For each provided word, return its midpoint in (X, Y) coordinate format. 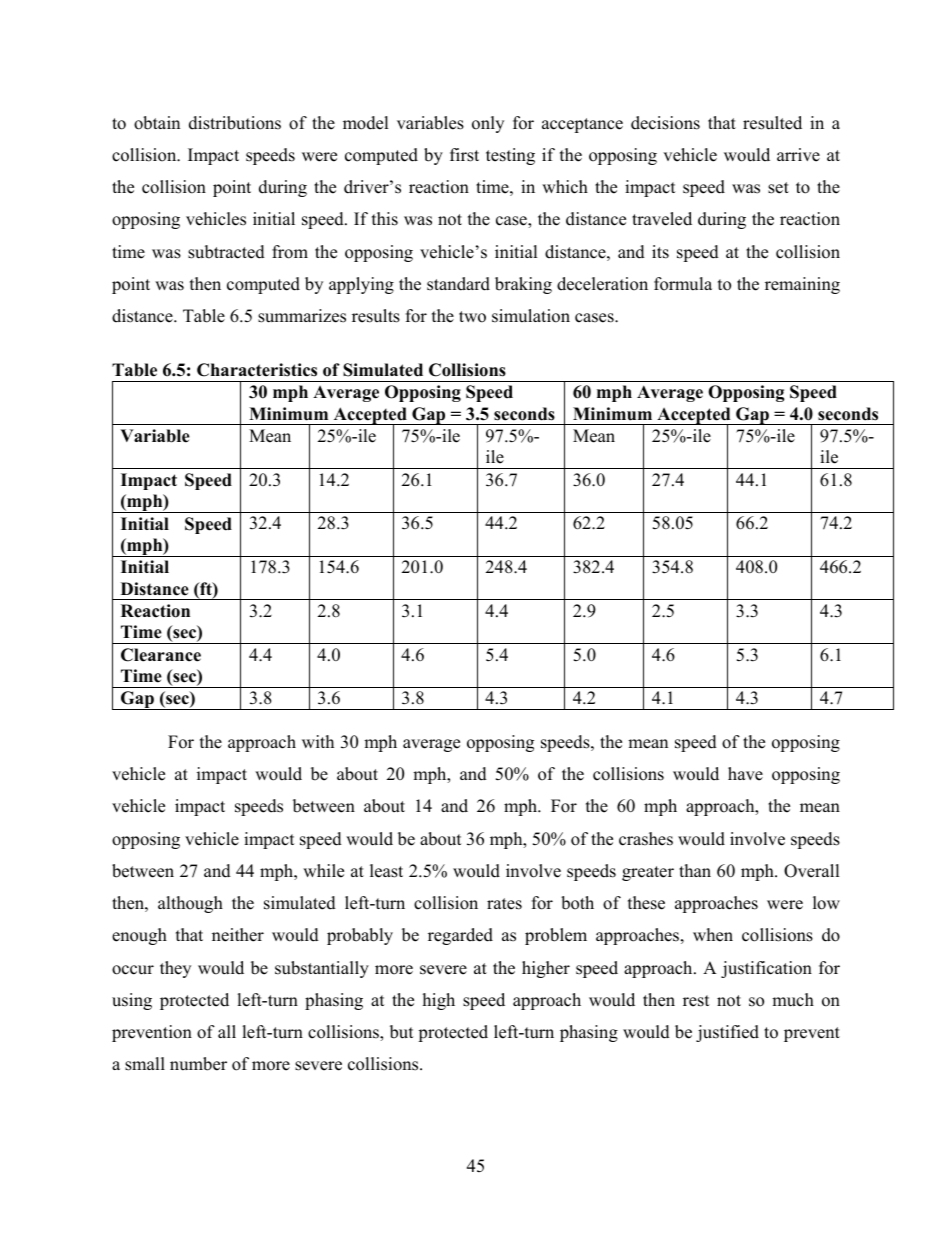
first (464, 155)
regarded (460, 936)
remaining (802, 285)
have (745, 774)
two (472, 317)
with (318, 741)
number (198, 1064)
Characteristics (257, 370)
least (386, 871)
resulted (772, 123)
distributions (235, 123)
